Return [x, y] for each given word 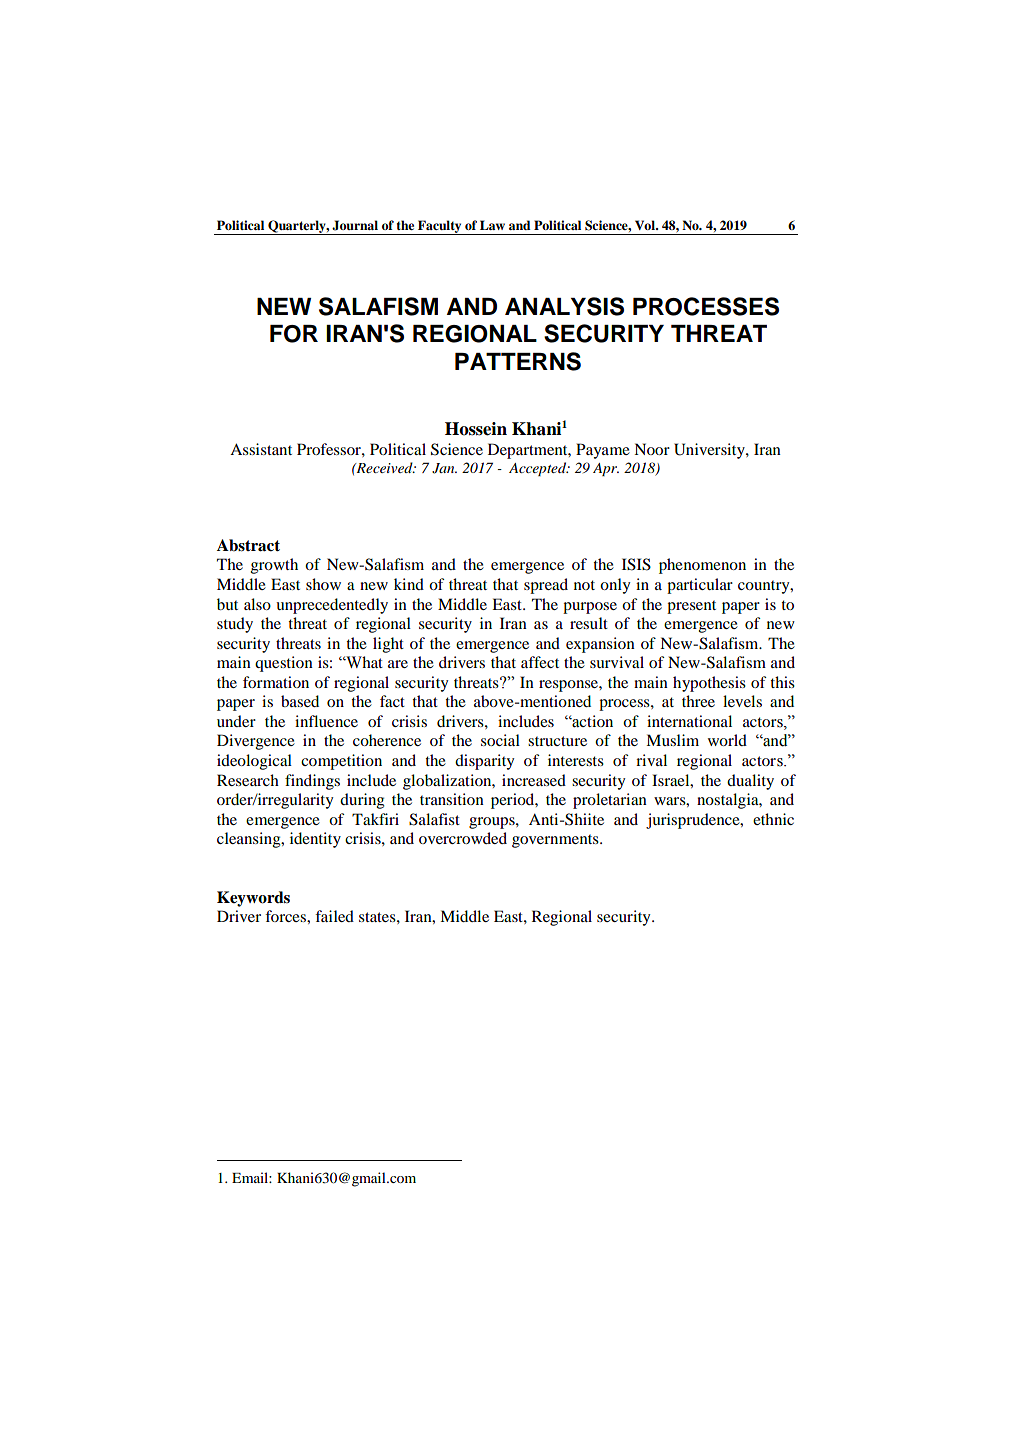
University [710, 451]
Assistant [261, 449]
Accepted [539, 469]
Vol [646, 225]
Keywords [253, 899]
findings [312, 782]
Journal [355, 225]
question [284, 664]
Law [492, 225]
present [691, 607]
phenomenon [702, 566]
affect [540, 662]
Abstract [248, 545]
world [727, 740]
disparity [484, 762]
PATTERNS [518, 361]
